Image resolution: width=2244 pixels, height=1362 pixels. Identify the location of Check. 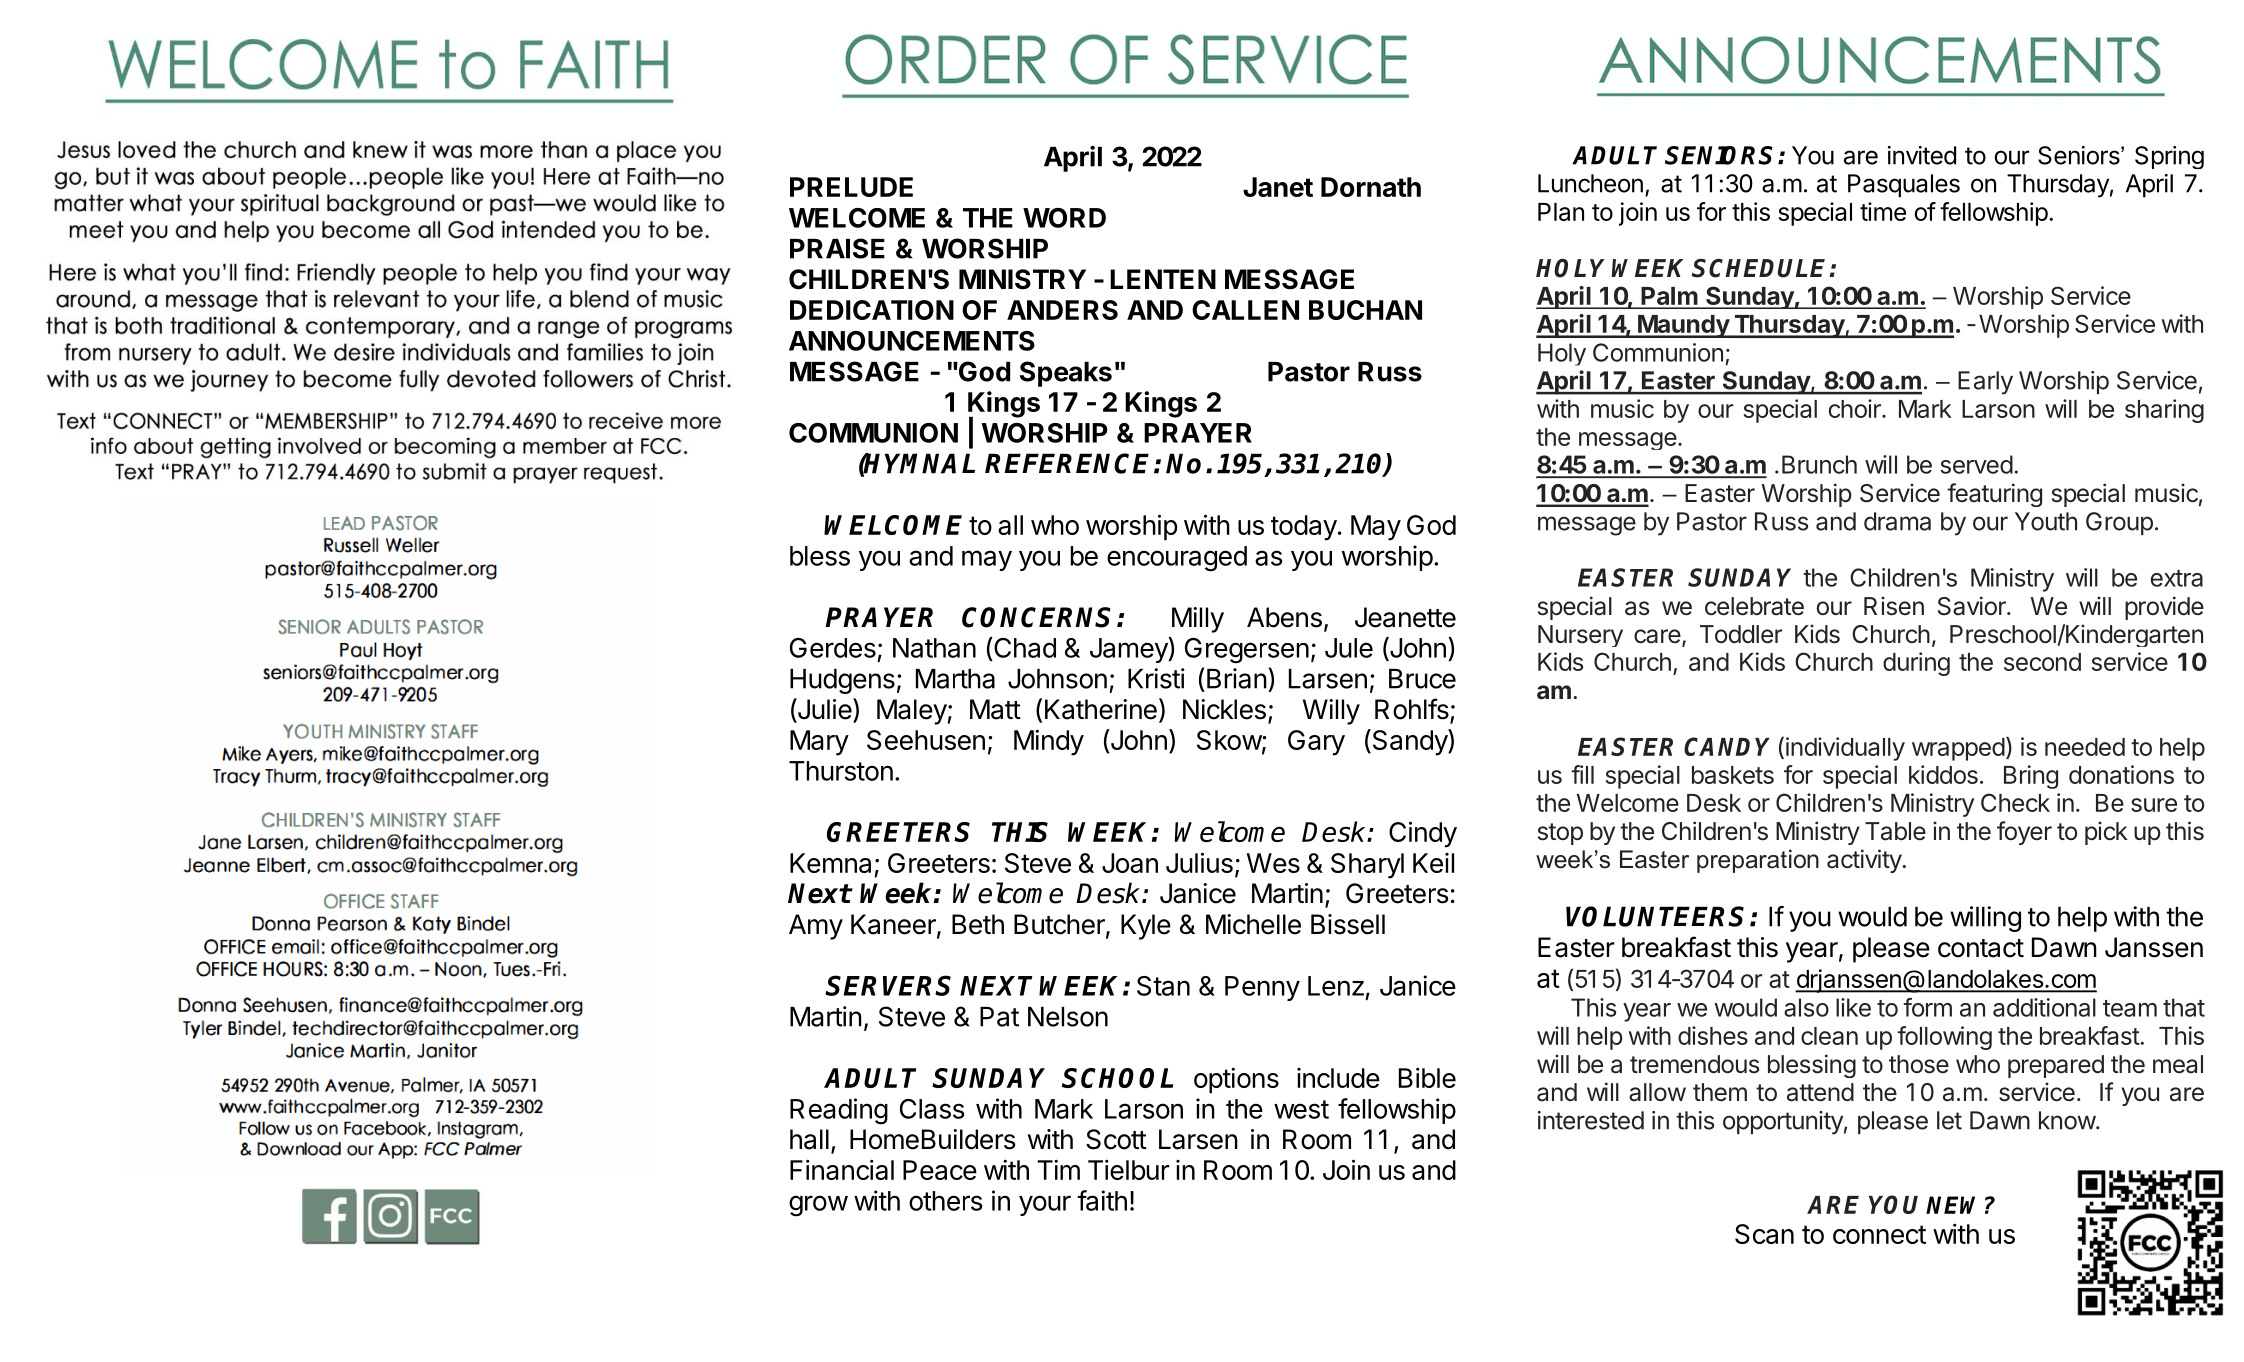
(2015, 802).
